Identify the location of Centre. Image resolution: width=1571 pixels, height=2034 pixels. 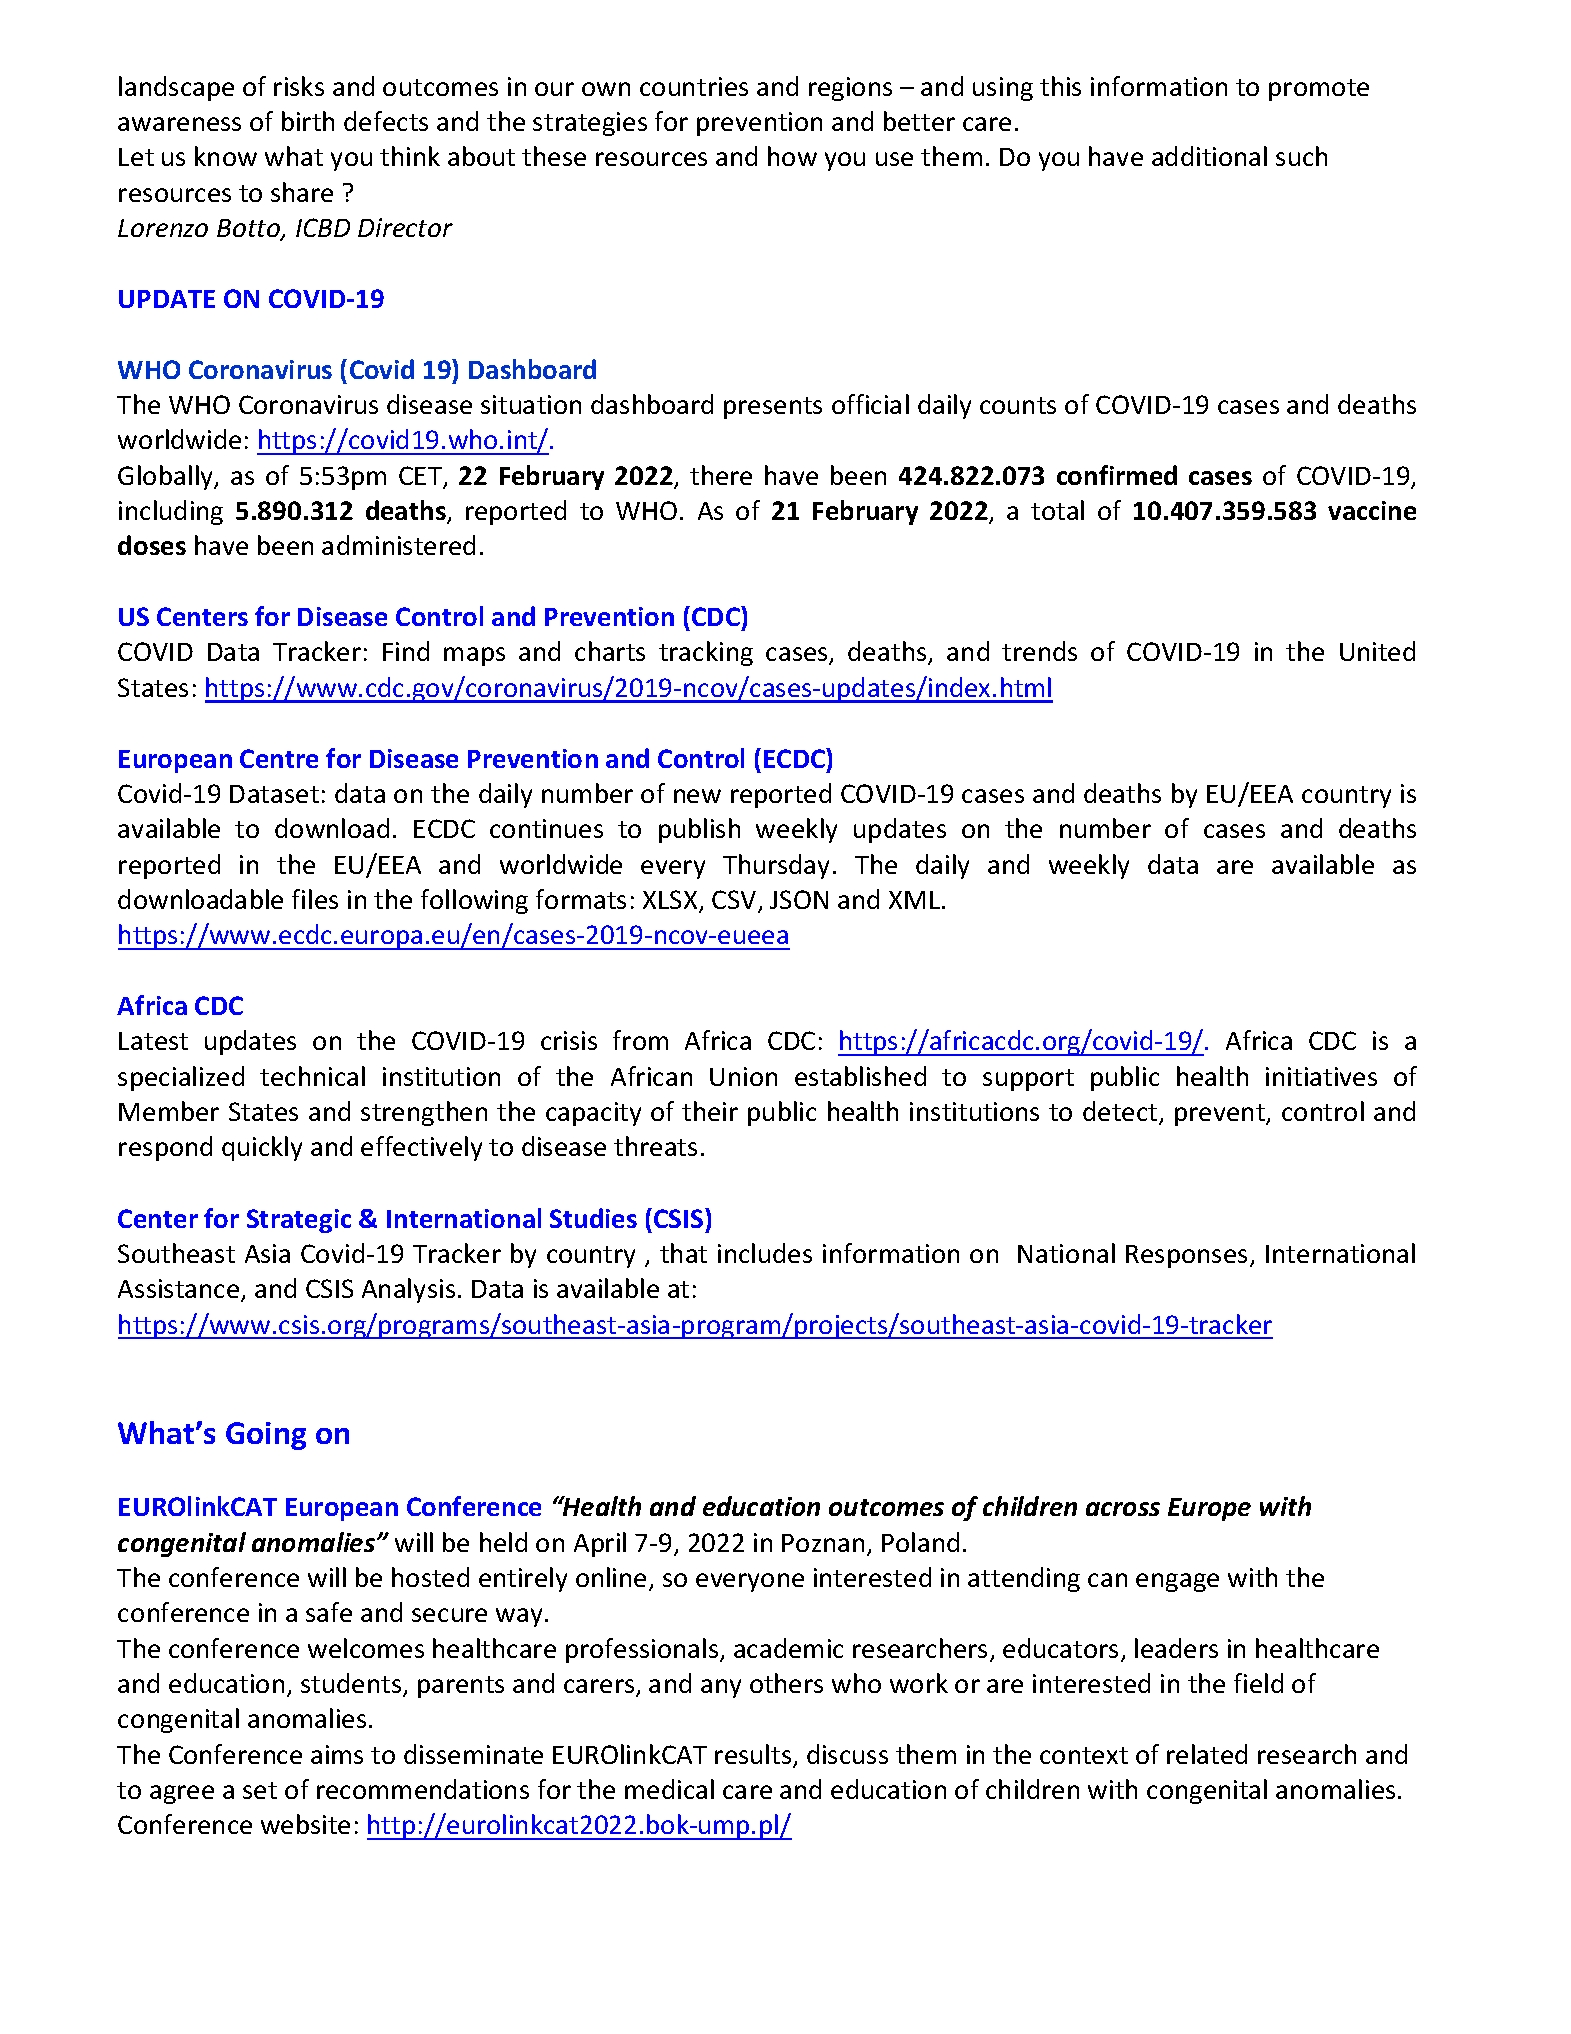
(279, 758).
